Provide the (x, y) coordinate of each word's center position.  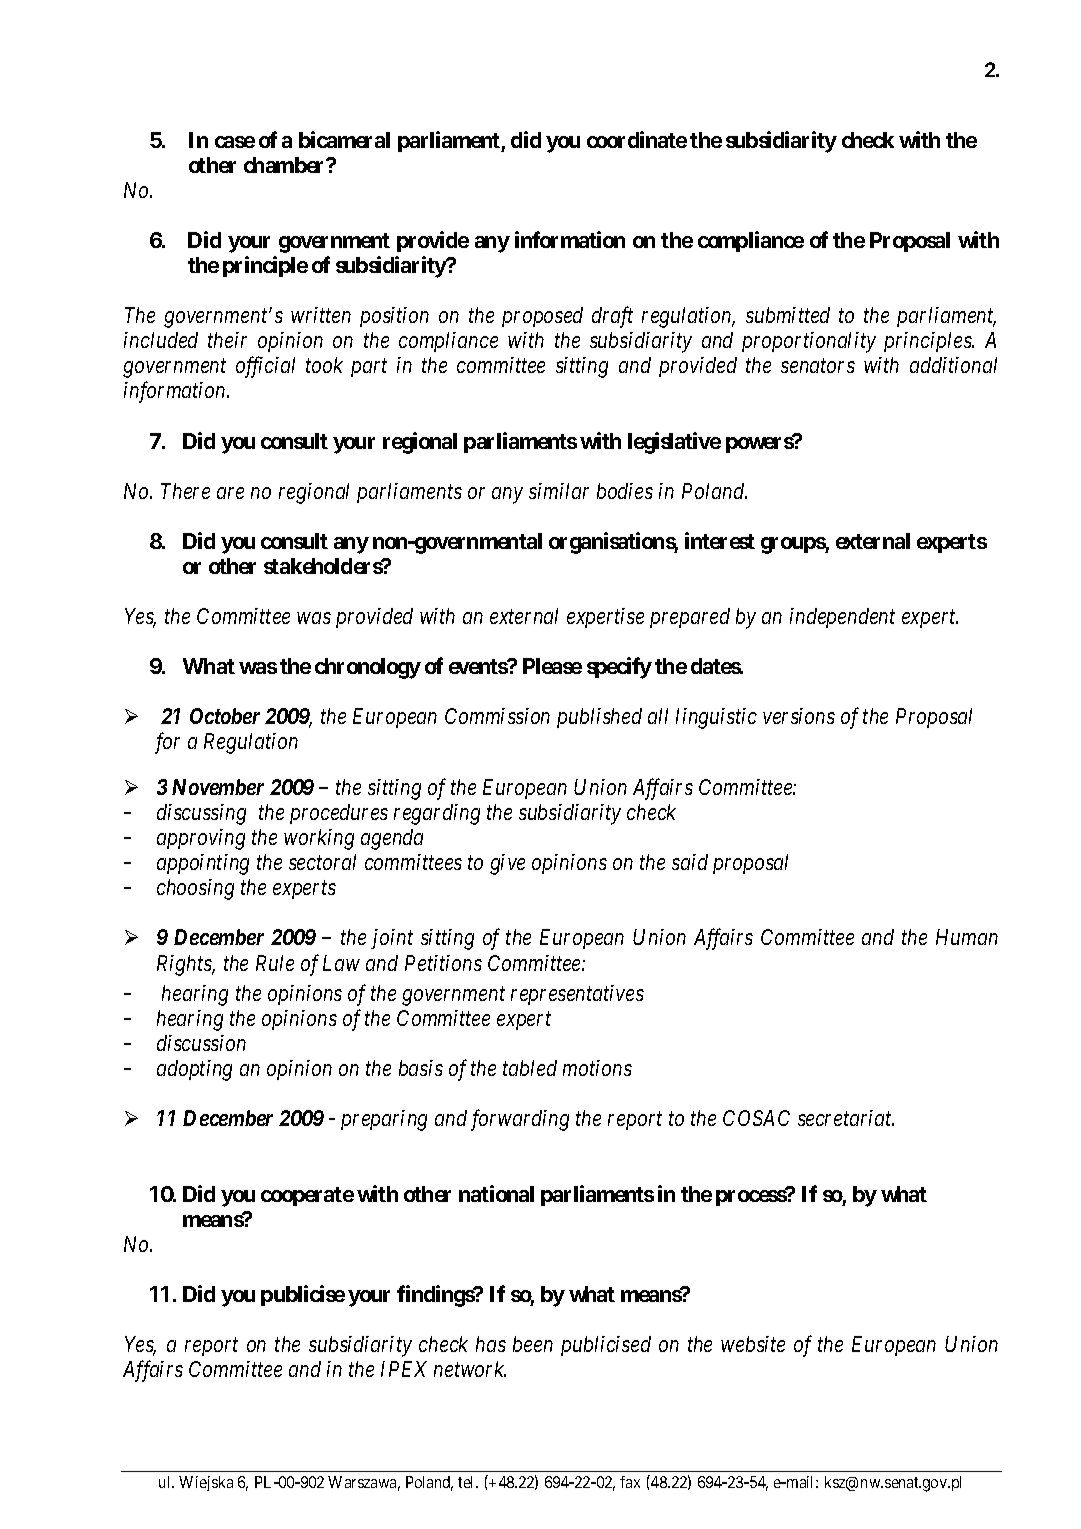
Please (552, 666)
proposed (542, 317)
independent (842, 618)
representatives (577, 995)
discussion (201, 1043)
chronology (368, 668)
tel (467, 1482)
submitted (788, 315)
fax (630, 1482)
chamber (286, 165)
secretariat (846, 1118)
